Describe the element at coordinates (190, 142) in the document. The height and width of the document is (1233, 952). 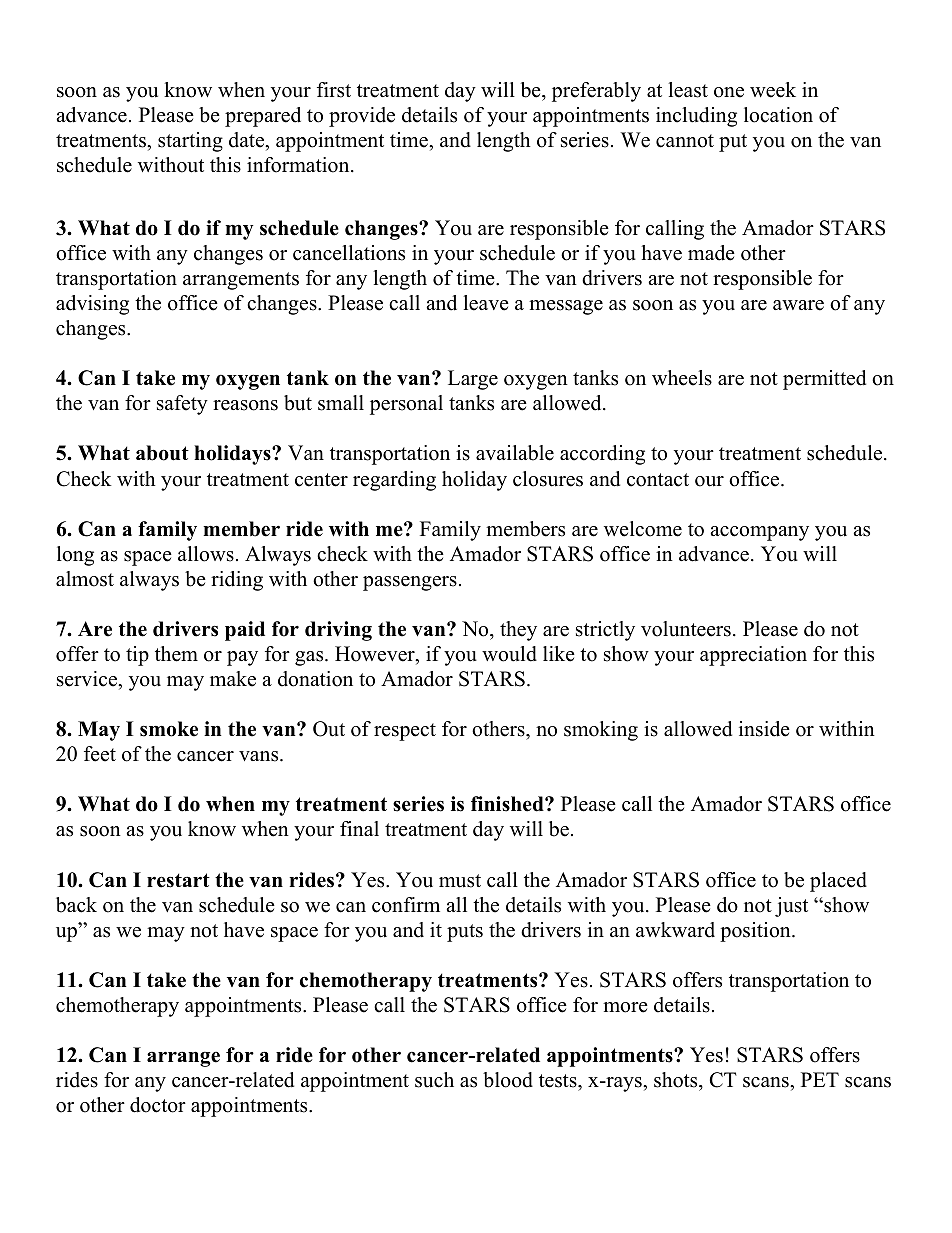
I see `starting` at that location.
